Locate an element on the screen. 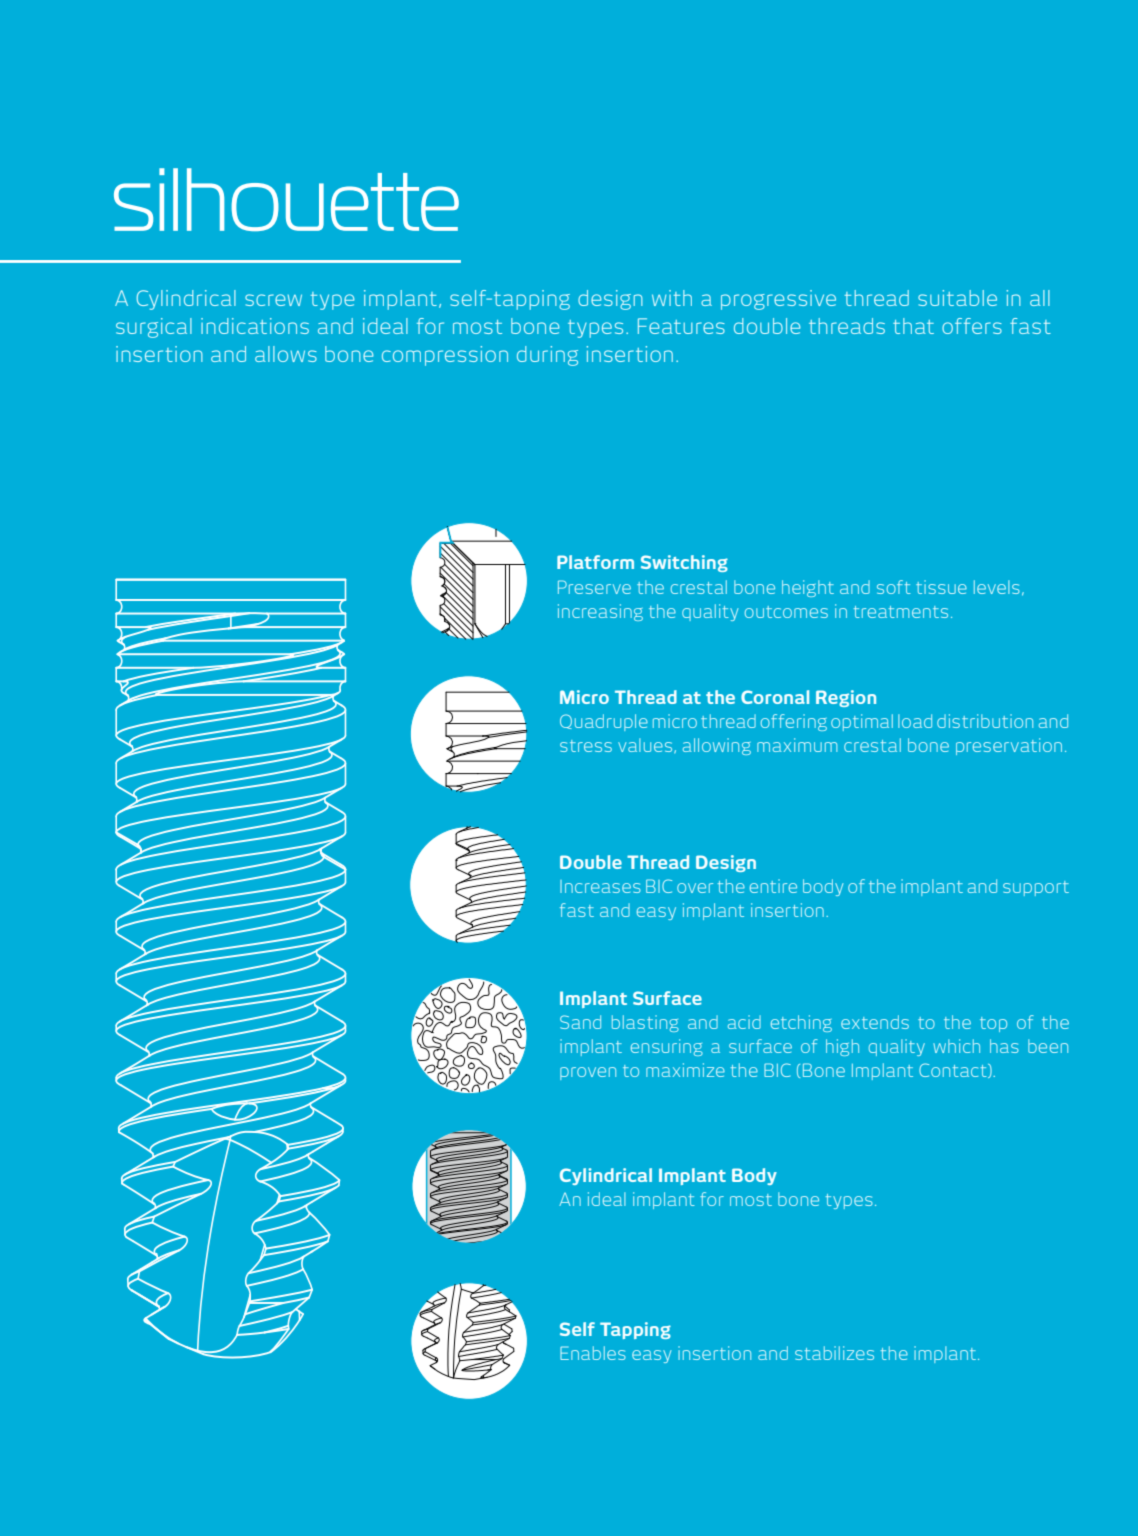  Enables is located at coordinates (593, 1353).
